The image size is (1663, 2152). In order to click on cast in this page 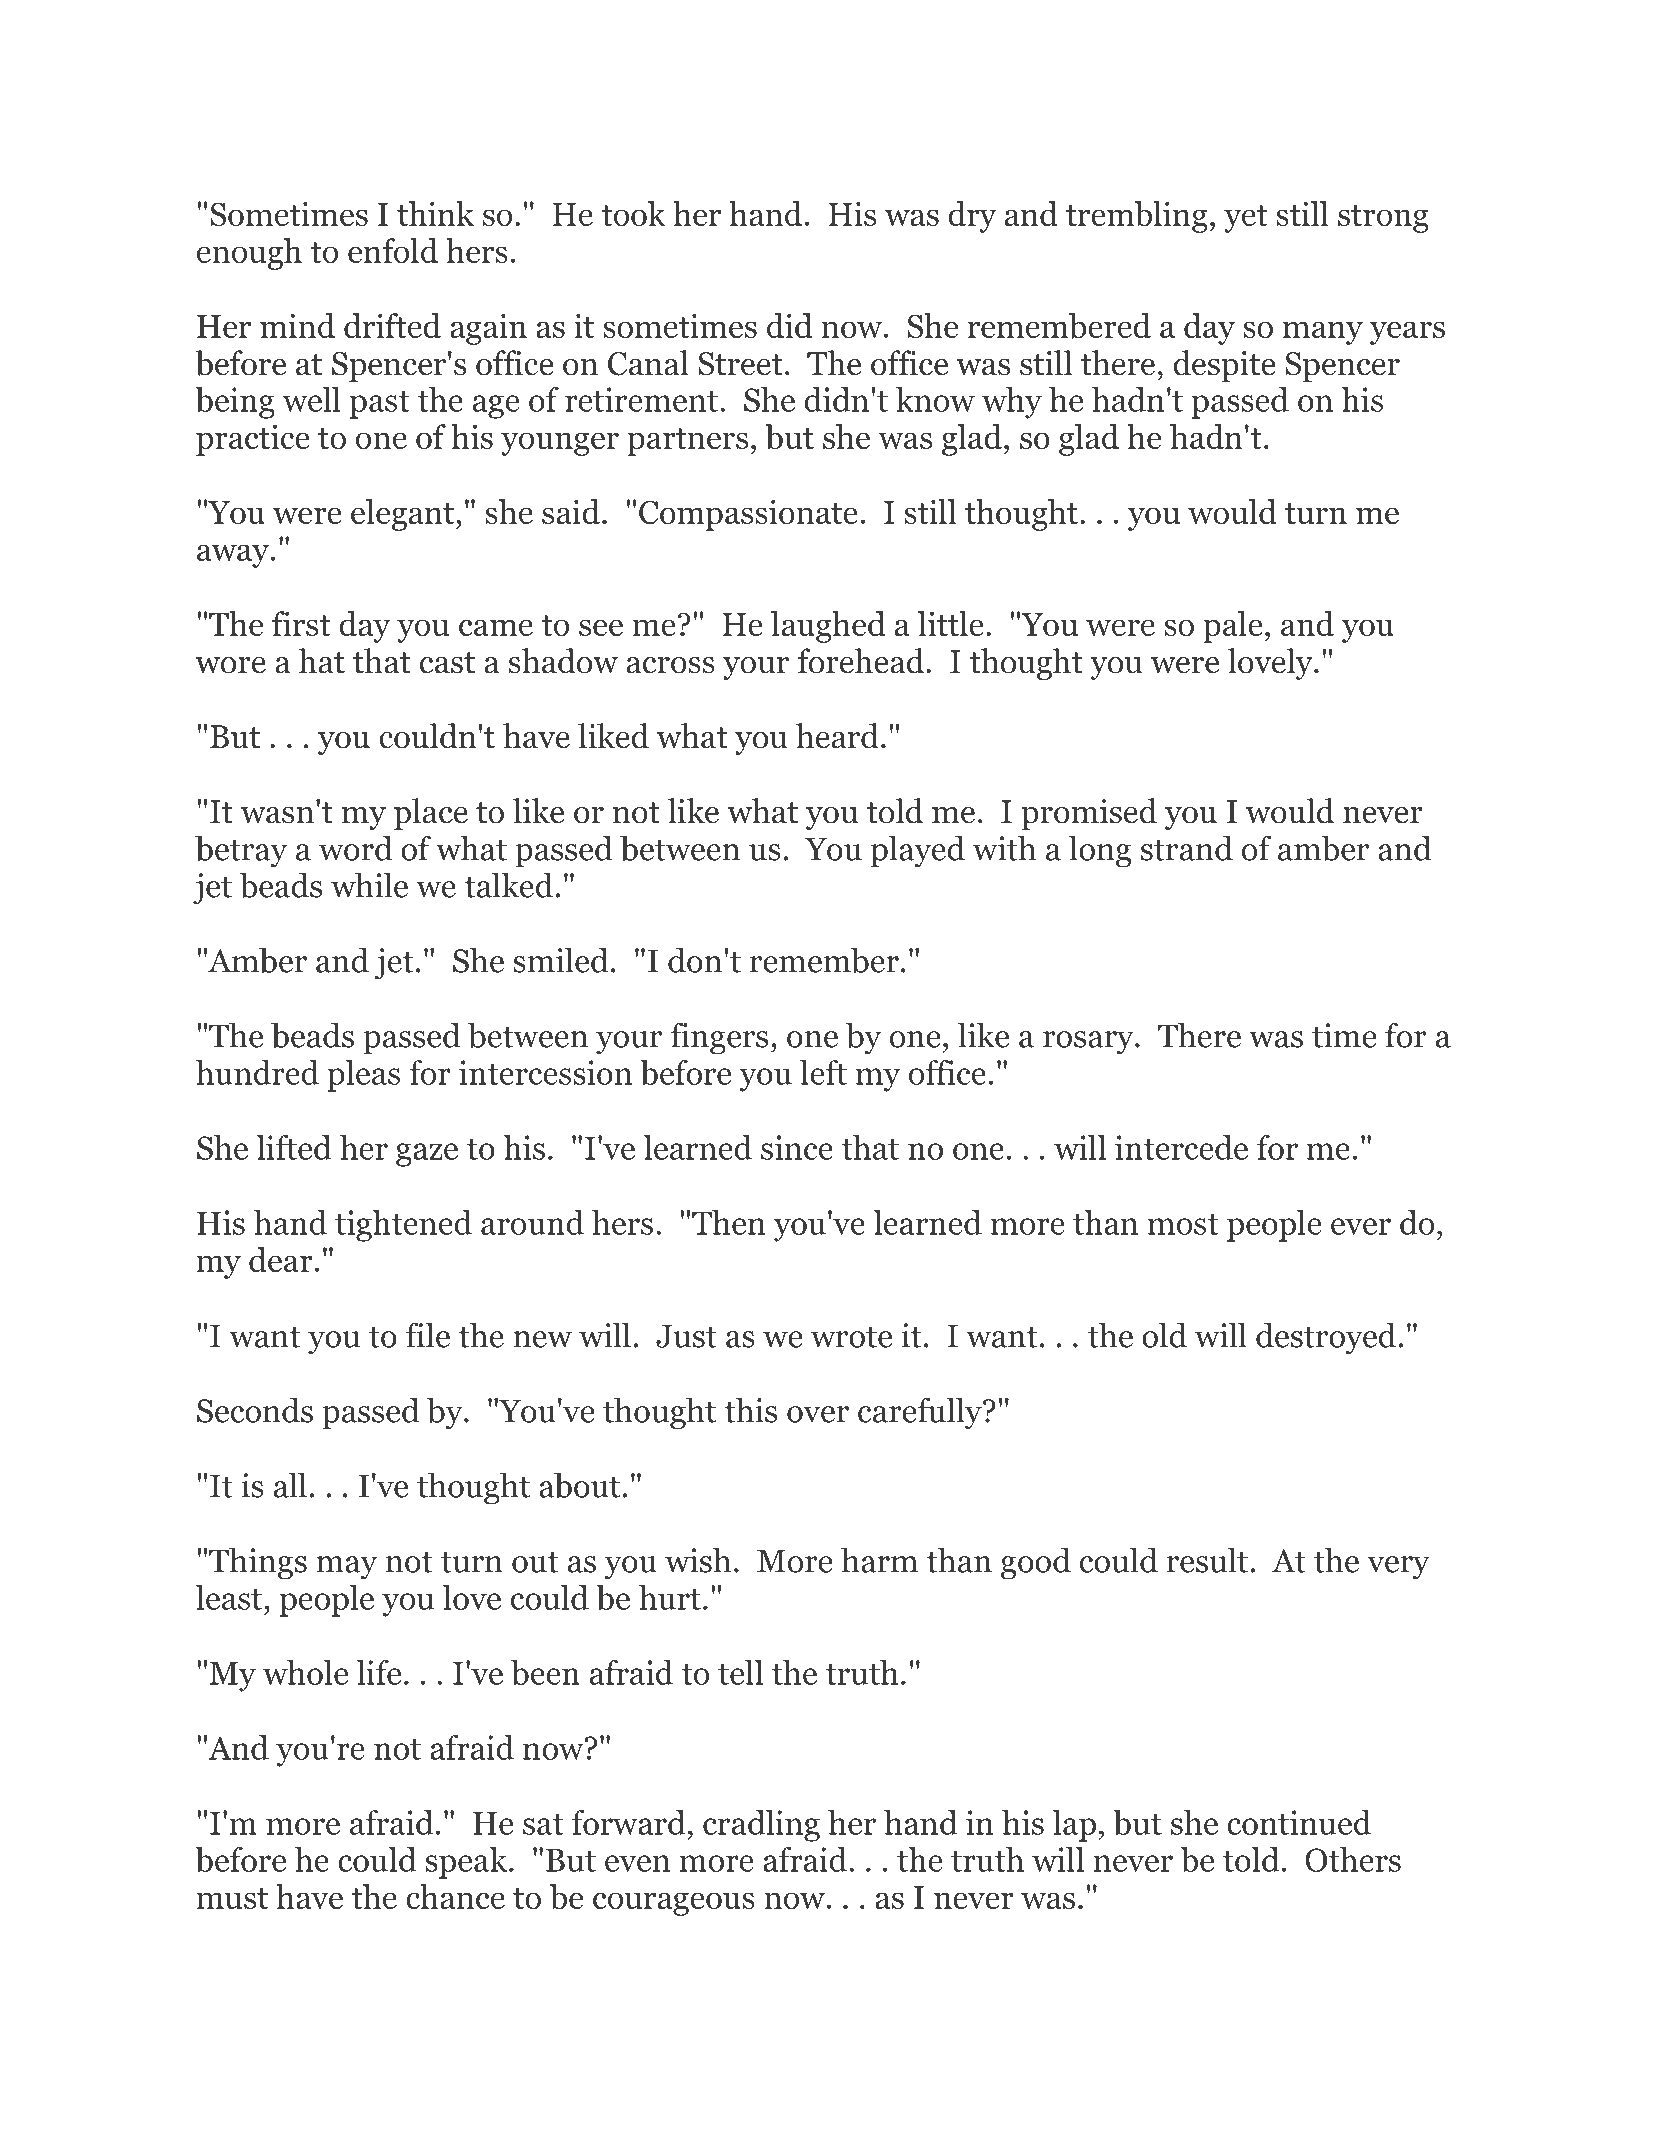, I will do `click(447, 663)`.
